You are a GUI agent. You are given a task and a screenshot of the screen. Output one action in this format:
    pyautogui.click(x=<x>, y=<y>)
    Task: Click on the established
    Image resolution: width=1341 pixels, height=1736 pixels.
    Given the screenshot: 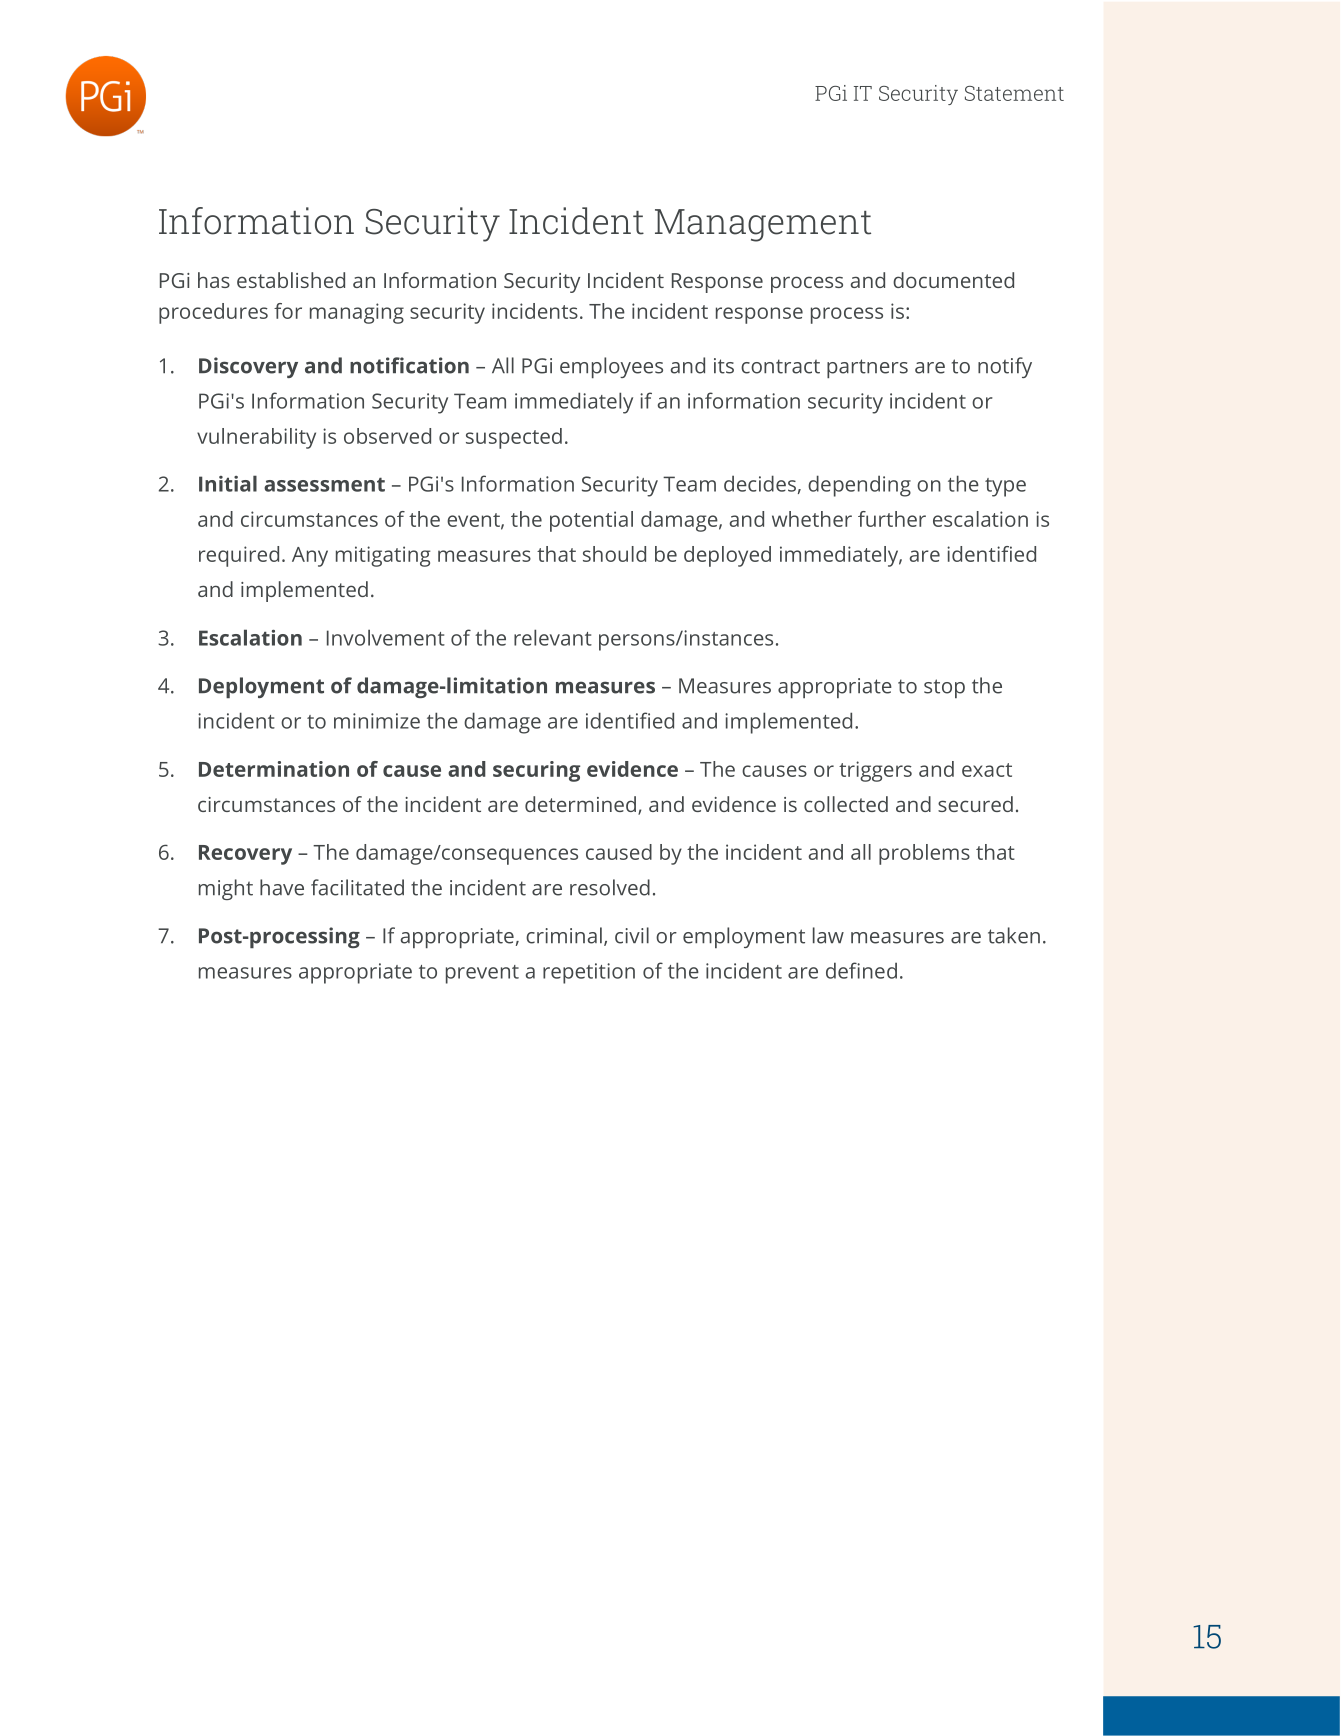 What is the action you would take?
    pyautogui.click(x=291, y=280)
